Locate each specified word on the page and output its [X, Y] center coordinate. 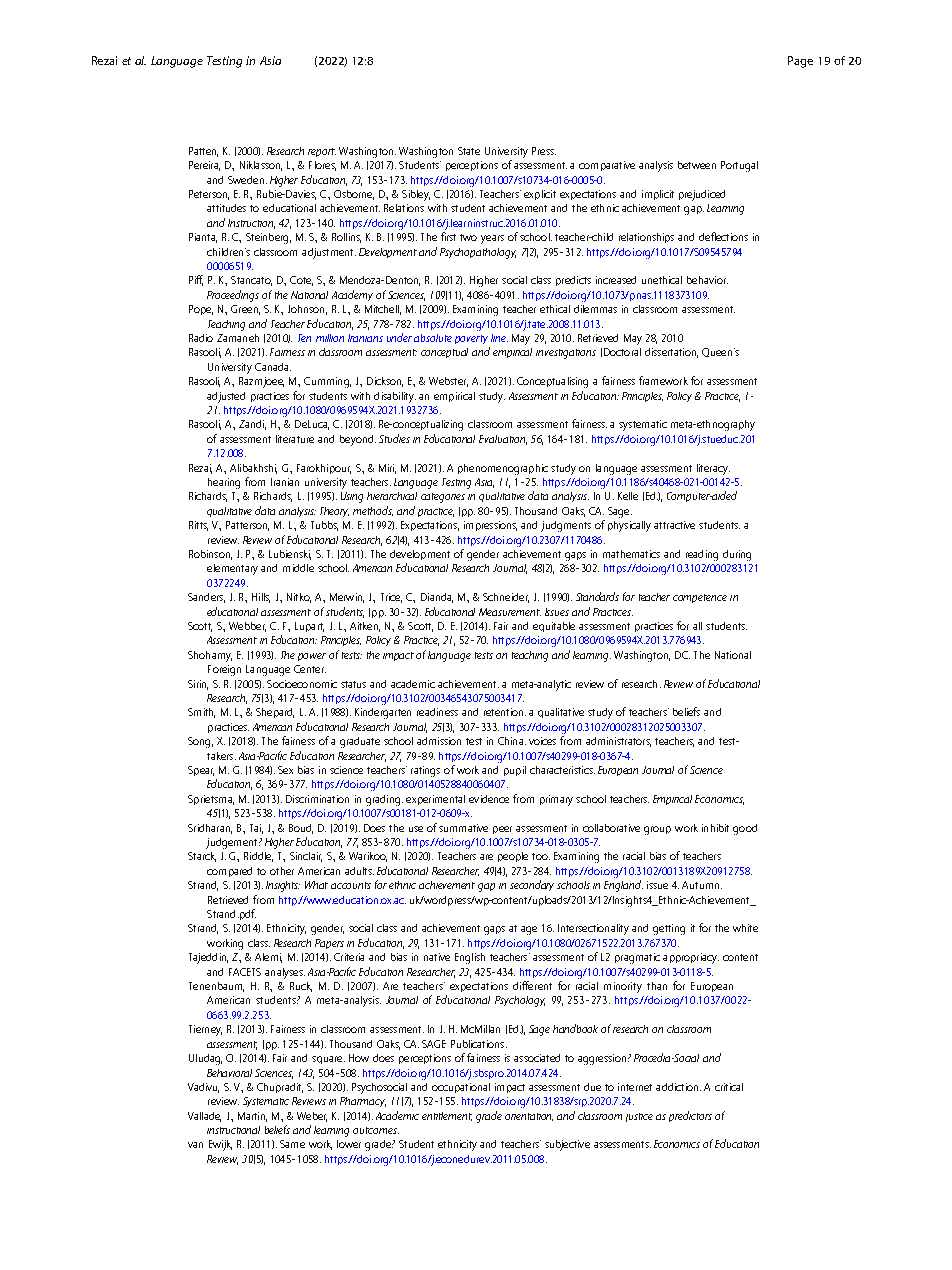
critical [729, 1087]
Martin [252, 1117]
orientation [529, 1117]
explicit [540, 195]
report [322, 152]
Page [800, 62]
